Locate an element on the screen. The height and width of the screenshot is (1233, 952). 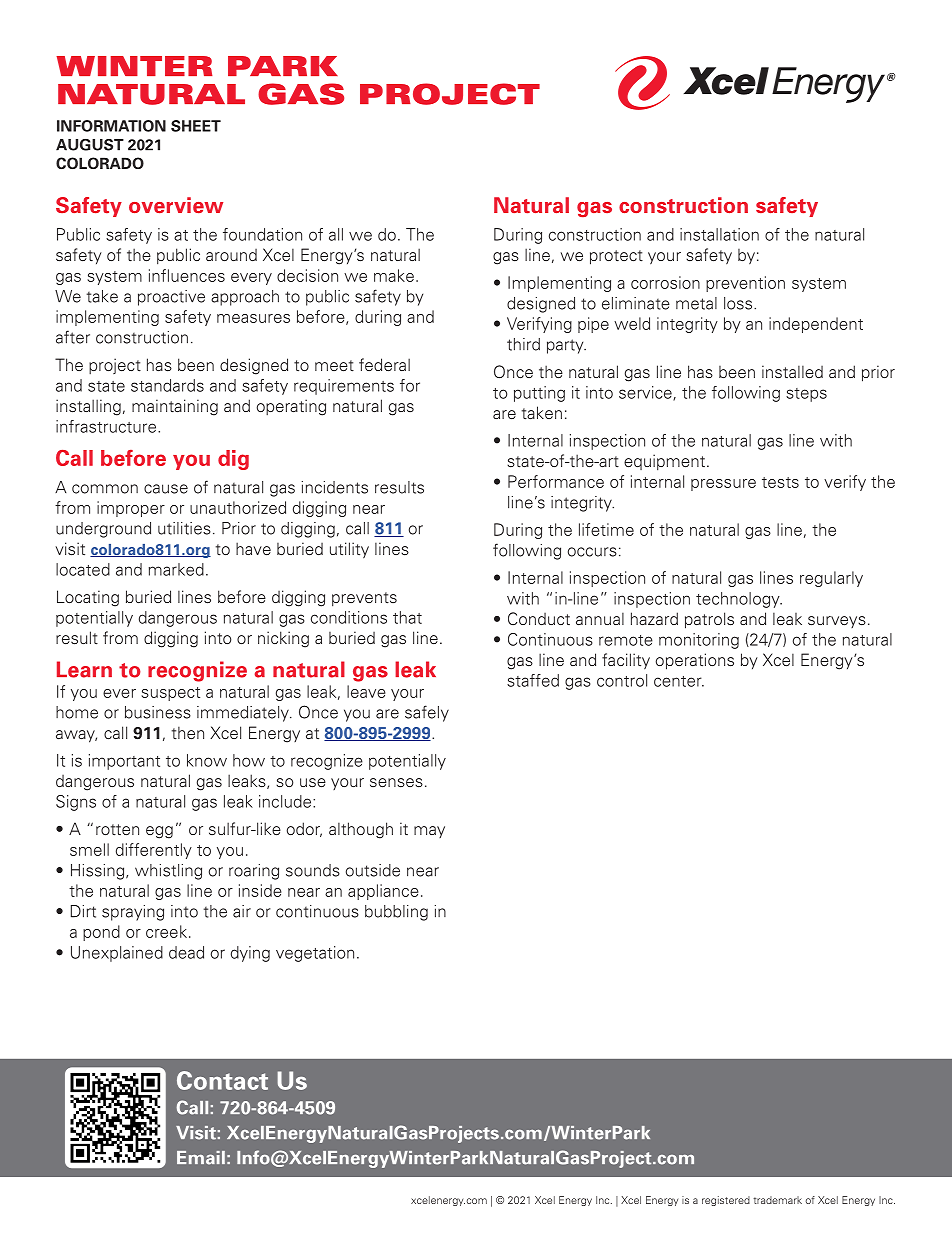
cause is located at coordinates (166, 489).
